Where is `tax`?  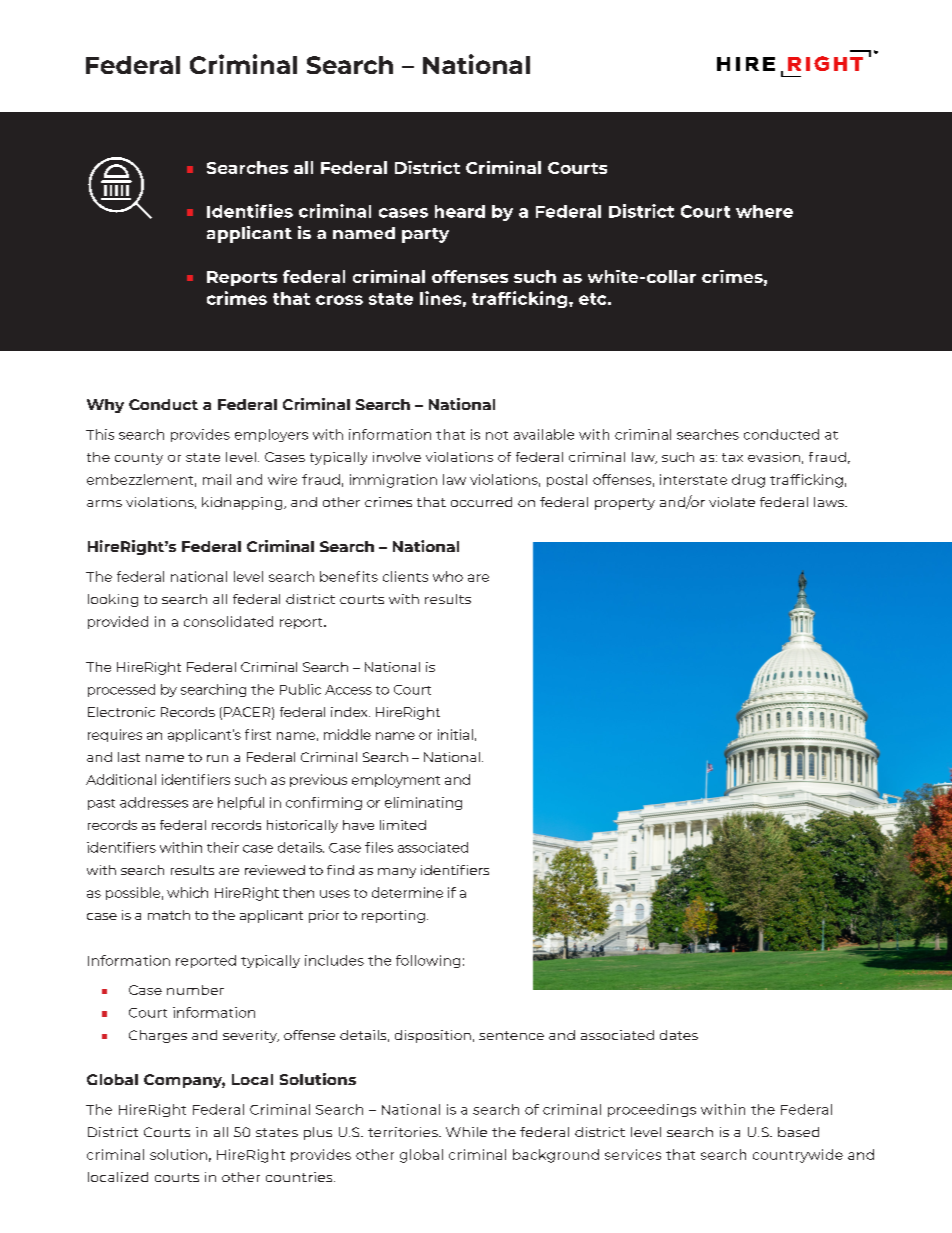
tax is located at coordinates (732, 457).
